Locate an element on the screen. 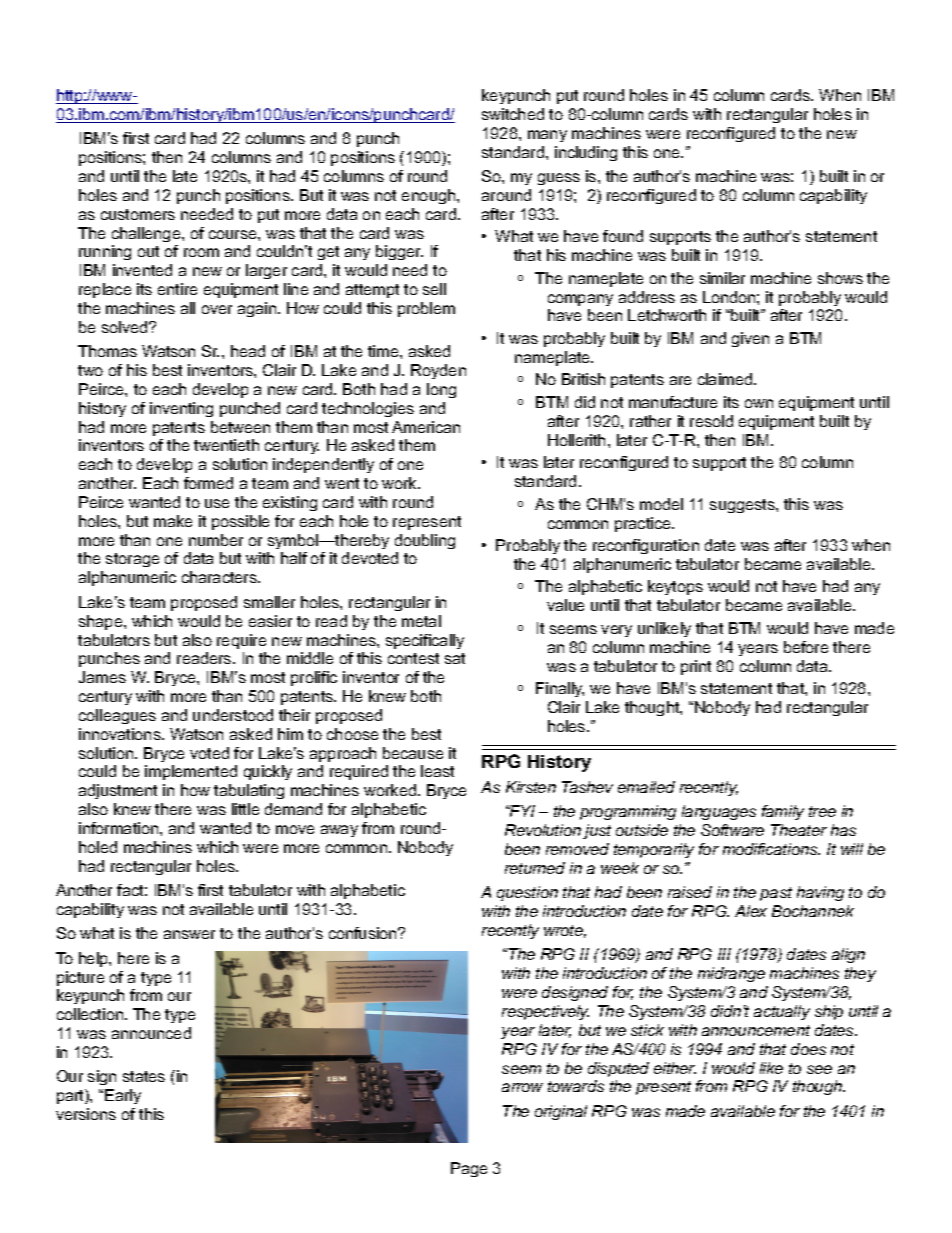 The height and width of the screenshot is (1233, 952). switched is located at coordinates (513, 114).
